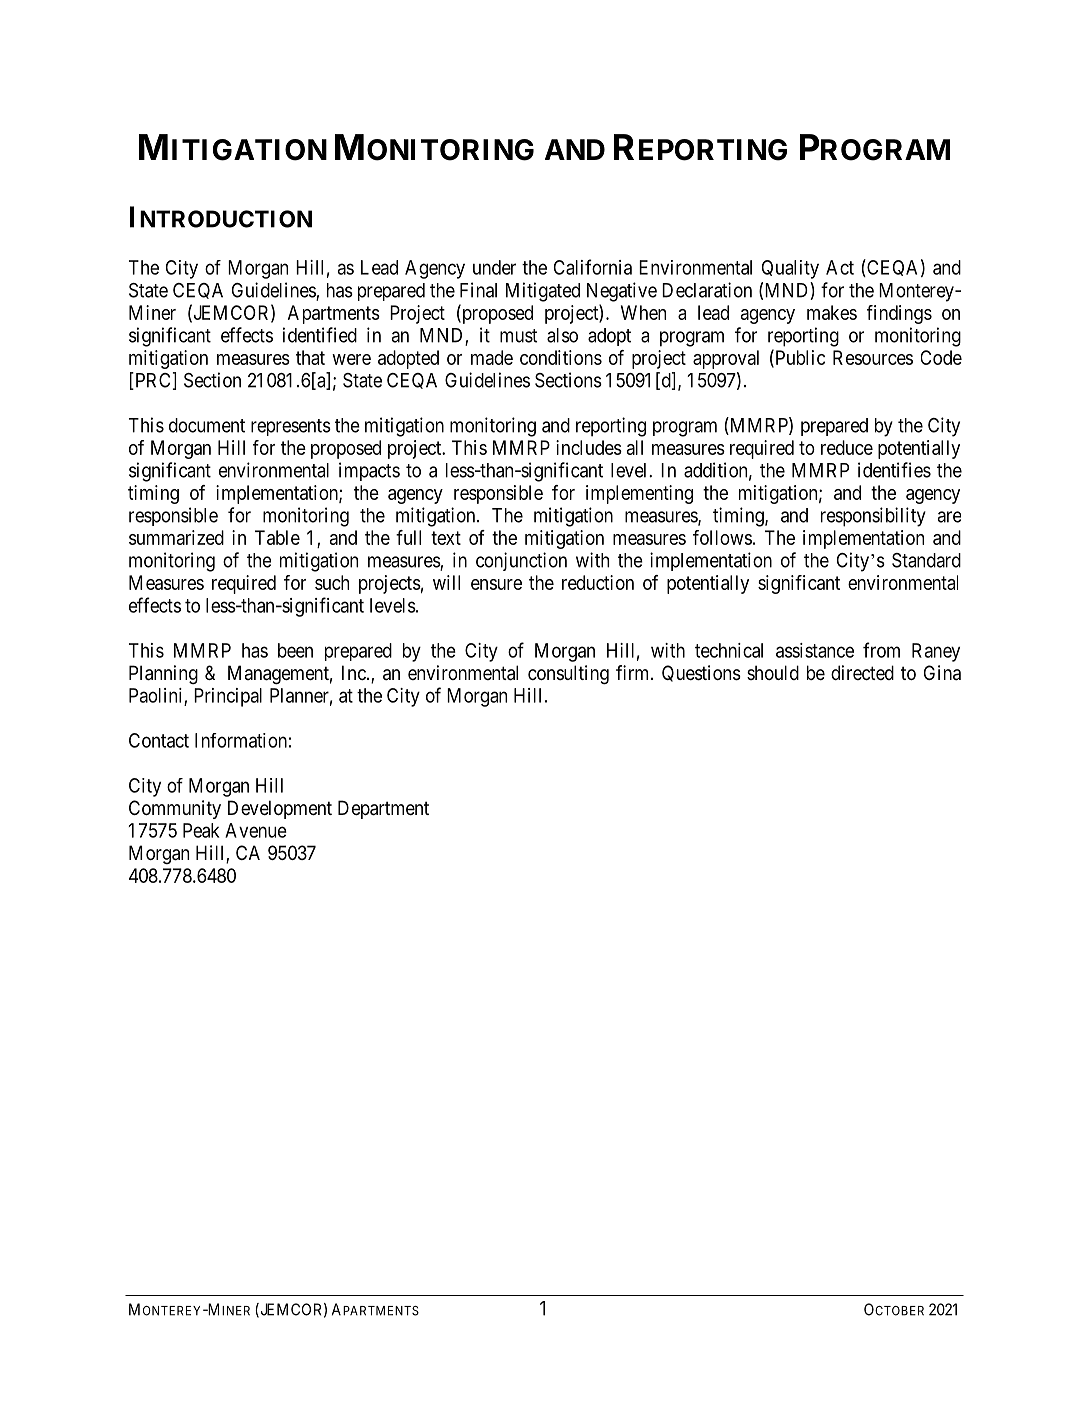 This screenshot has height=1410, width=1089. What do you see at coordinates (926, 560) in the screenshot?
I see `Standard` at bounding box center [926, 560].
